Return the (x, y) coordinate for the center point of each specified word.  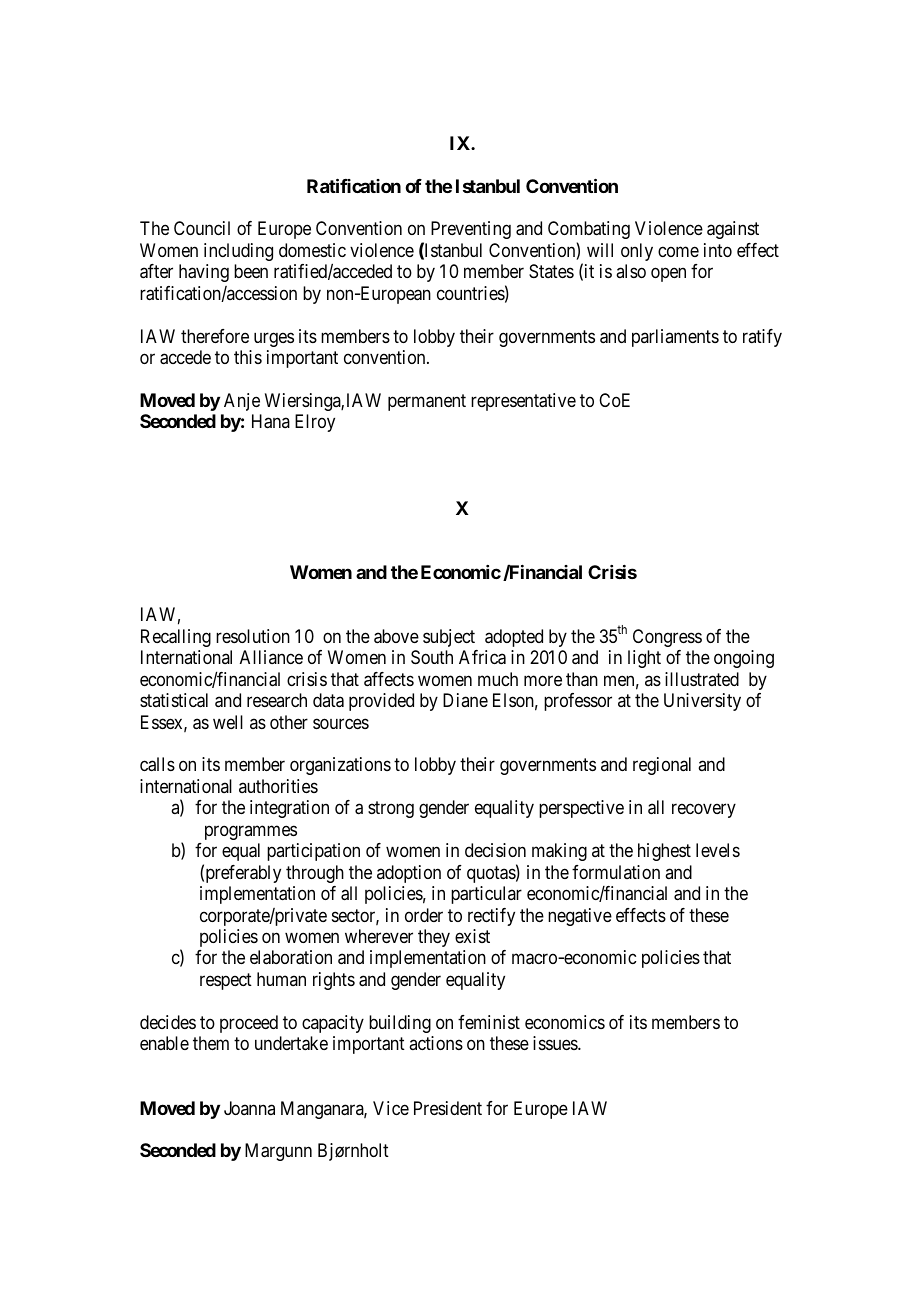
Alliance (271, 657)
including (238, 252)
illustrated (702, 679)
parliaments (675, 338)
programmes (251, 832)
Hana (271, 421)
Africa (482, 657)
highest (664, 852)
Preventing (471, 230)
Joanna (249, 1108)
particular (486, 895)
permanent (427, 402)
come (678, 251)
